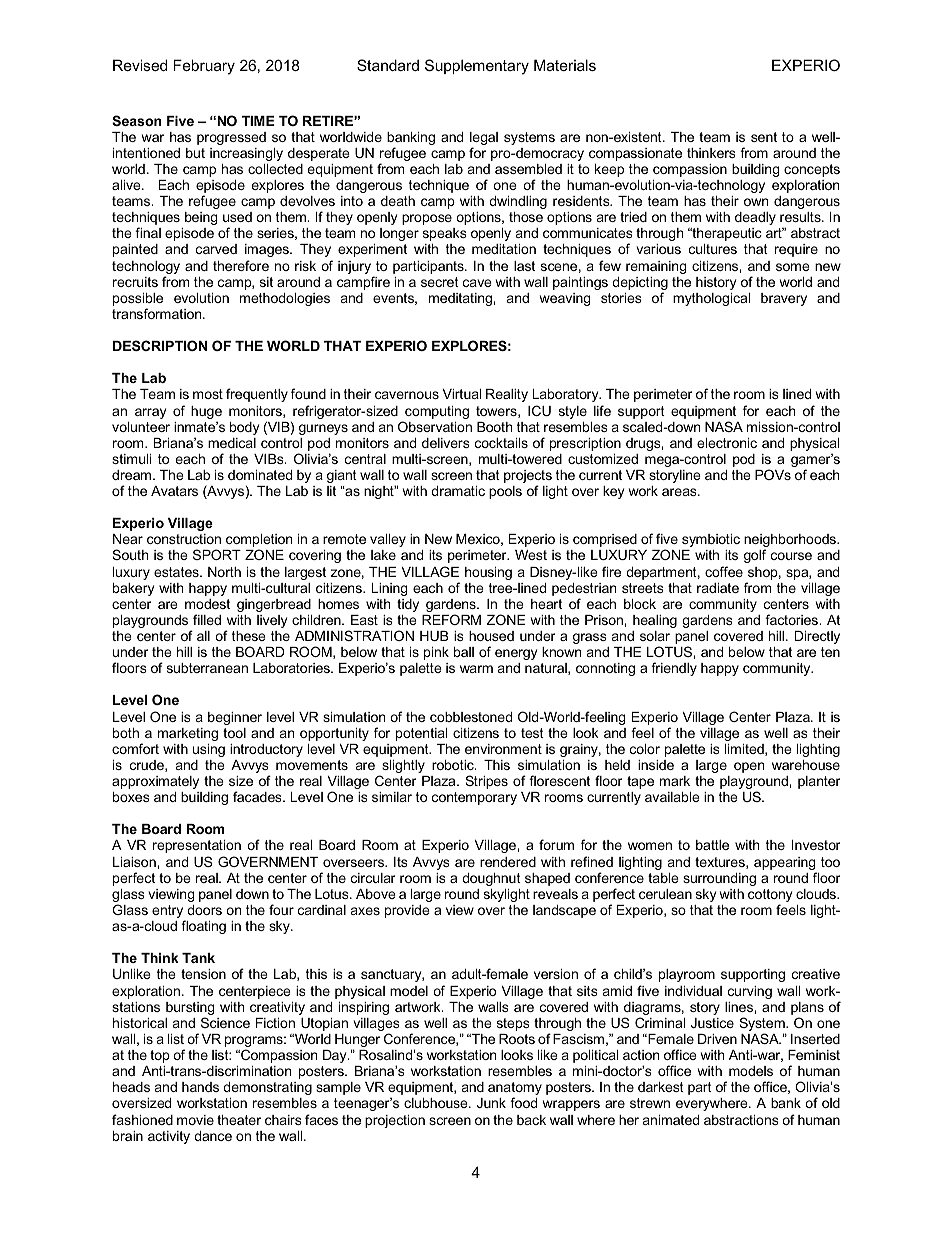 The image size is (952, 1233). What do you see at coordinates (451, 619) in the screenshot?
I see `REFORM` at bounding box center [451, 619].
